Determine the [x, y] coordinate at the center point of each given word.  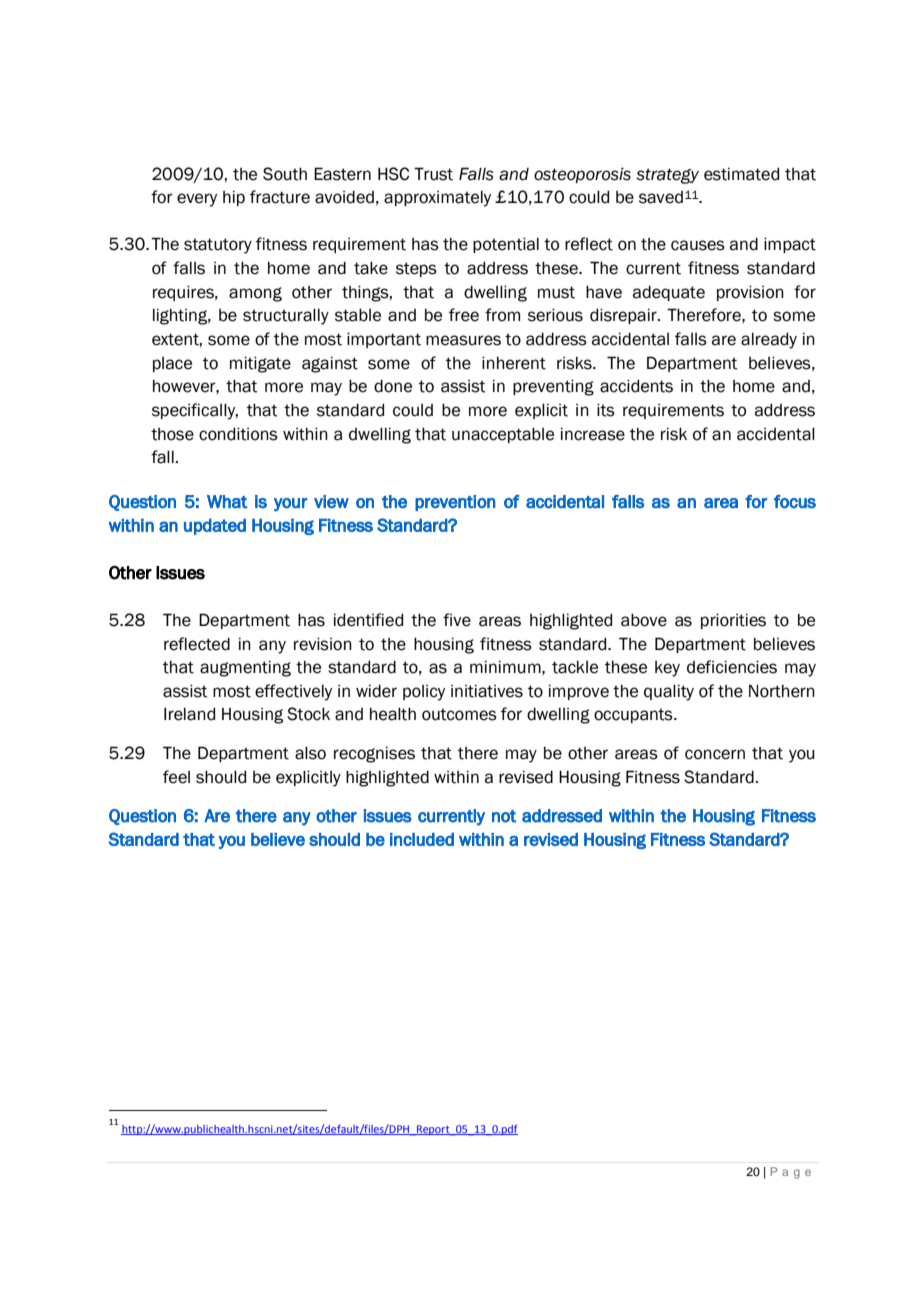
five [457, 620]
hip [234, 198]
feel [176, 777]
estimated [741, 174]
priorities [733, 621]
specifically [195, 411]
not [504, 816]
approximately [437, 199]
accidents [636, 386]
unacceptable [503, 435]
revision [323, 644]
